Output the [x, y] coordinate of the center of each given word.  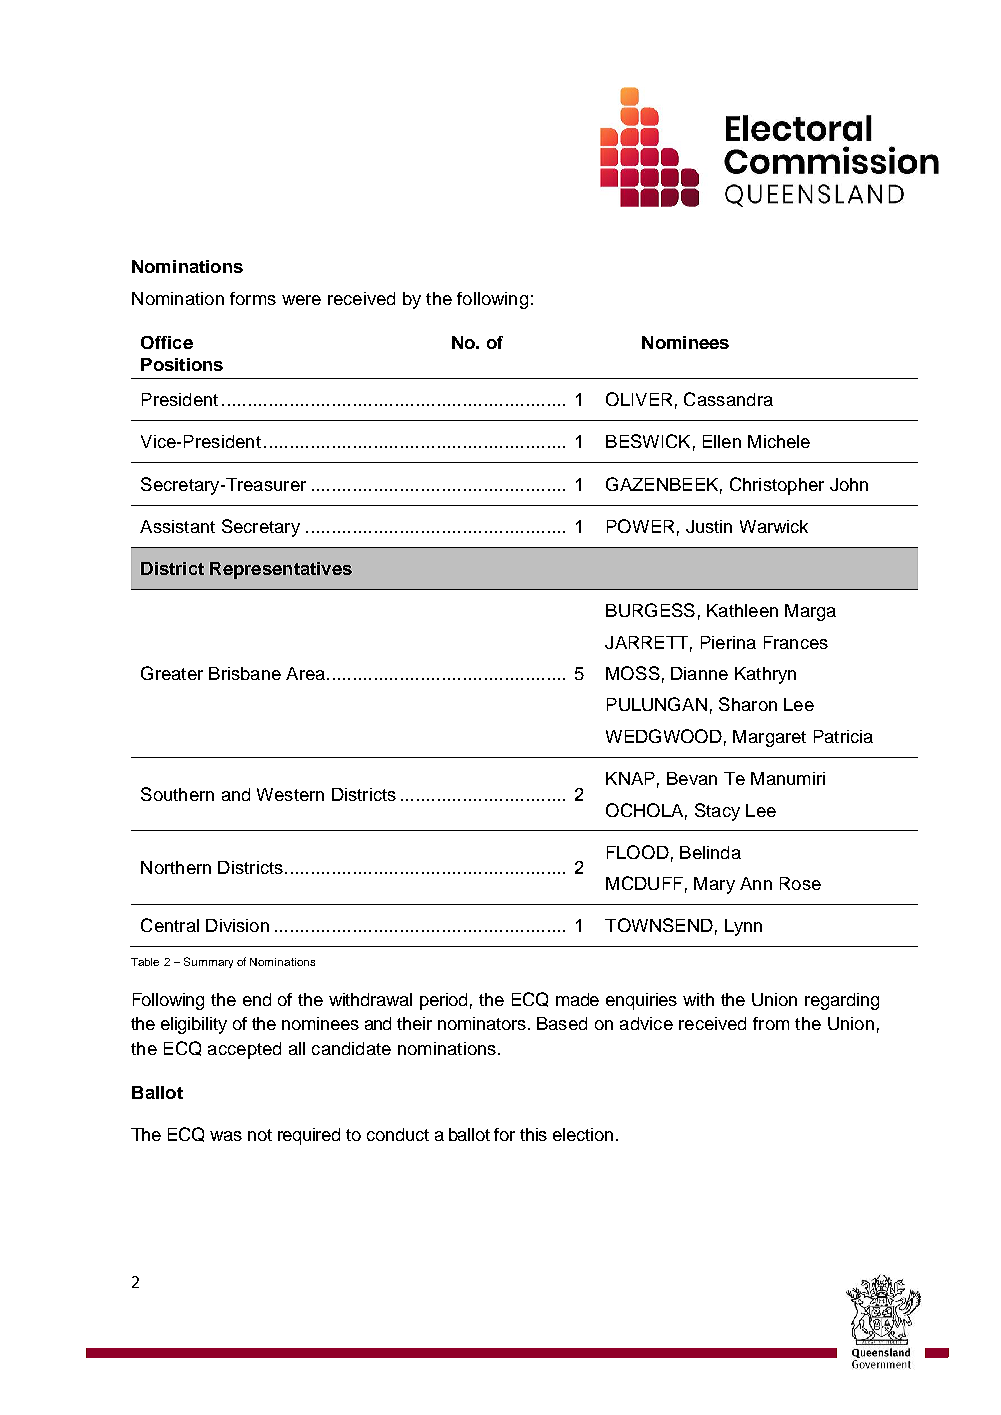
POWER [640, 526]
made [577, 999]
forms [253, 298]
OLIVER [639, 399]
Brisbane [245, 673]
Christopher [777, 486]
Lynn [743, 927]
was [226, 1136]
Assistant [177, 526]
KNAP [630, 778]
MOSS [633, 673]
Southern [177, 794]
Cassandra [728, 399]
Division [237, 925]
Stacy [717, 812]
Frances [796, 642]
